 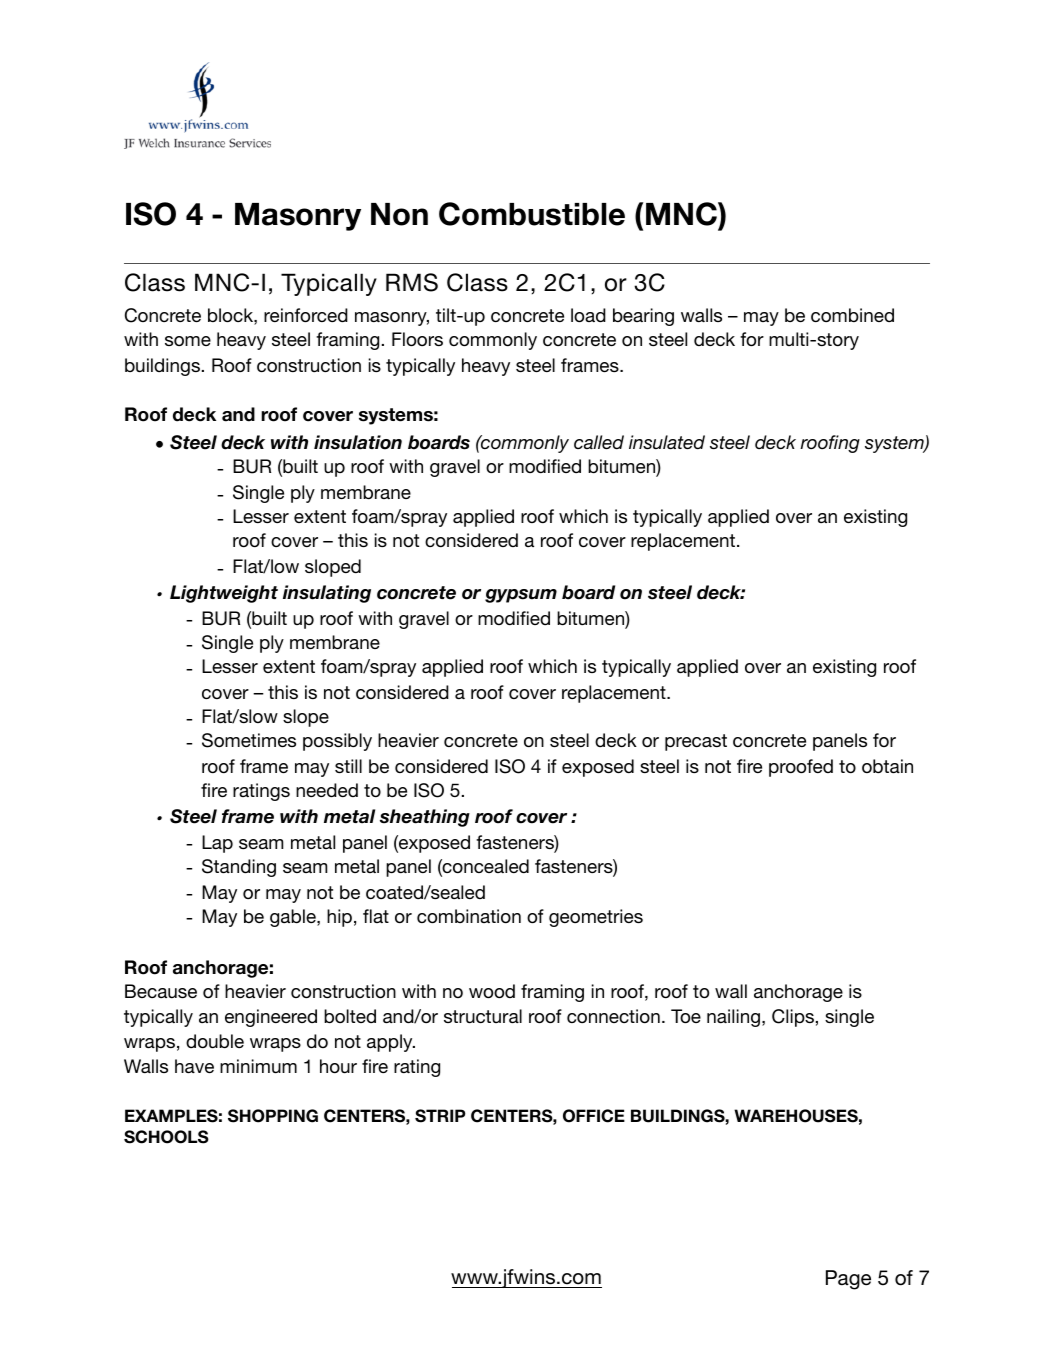 I want to click on gypsum, so click(x=521, y=596).
